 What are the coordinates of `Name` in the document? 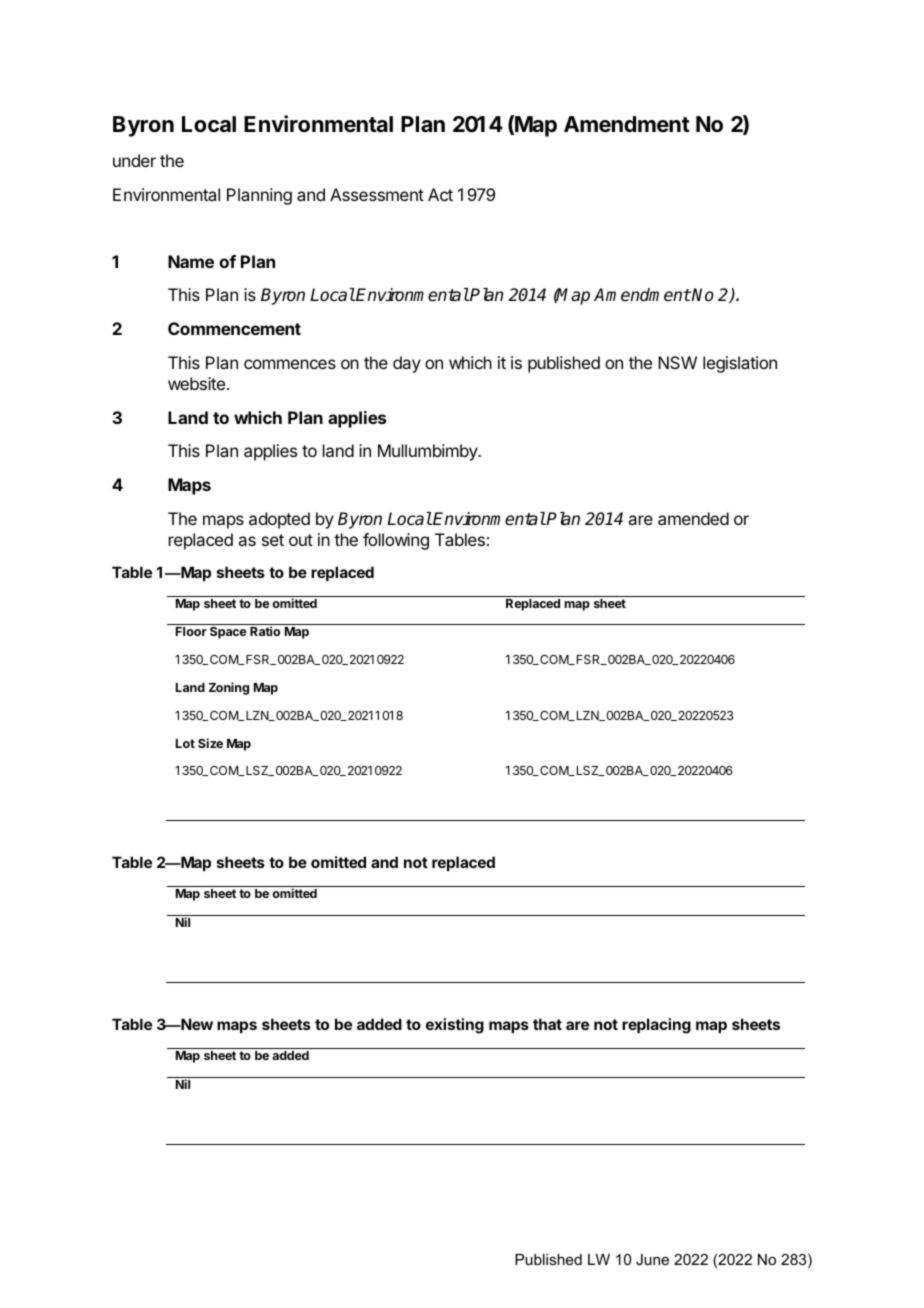 It's located at (191, 261).
